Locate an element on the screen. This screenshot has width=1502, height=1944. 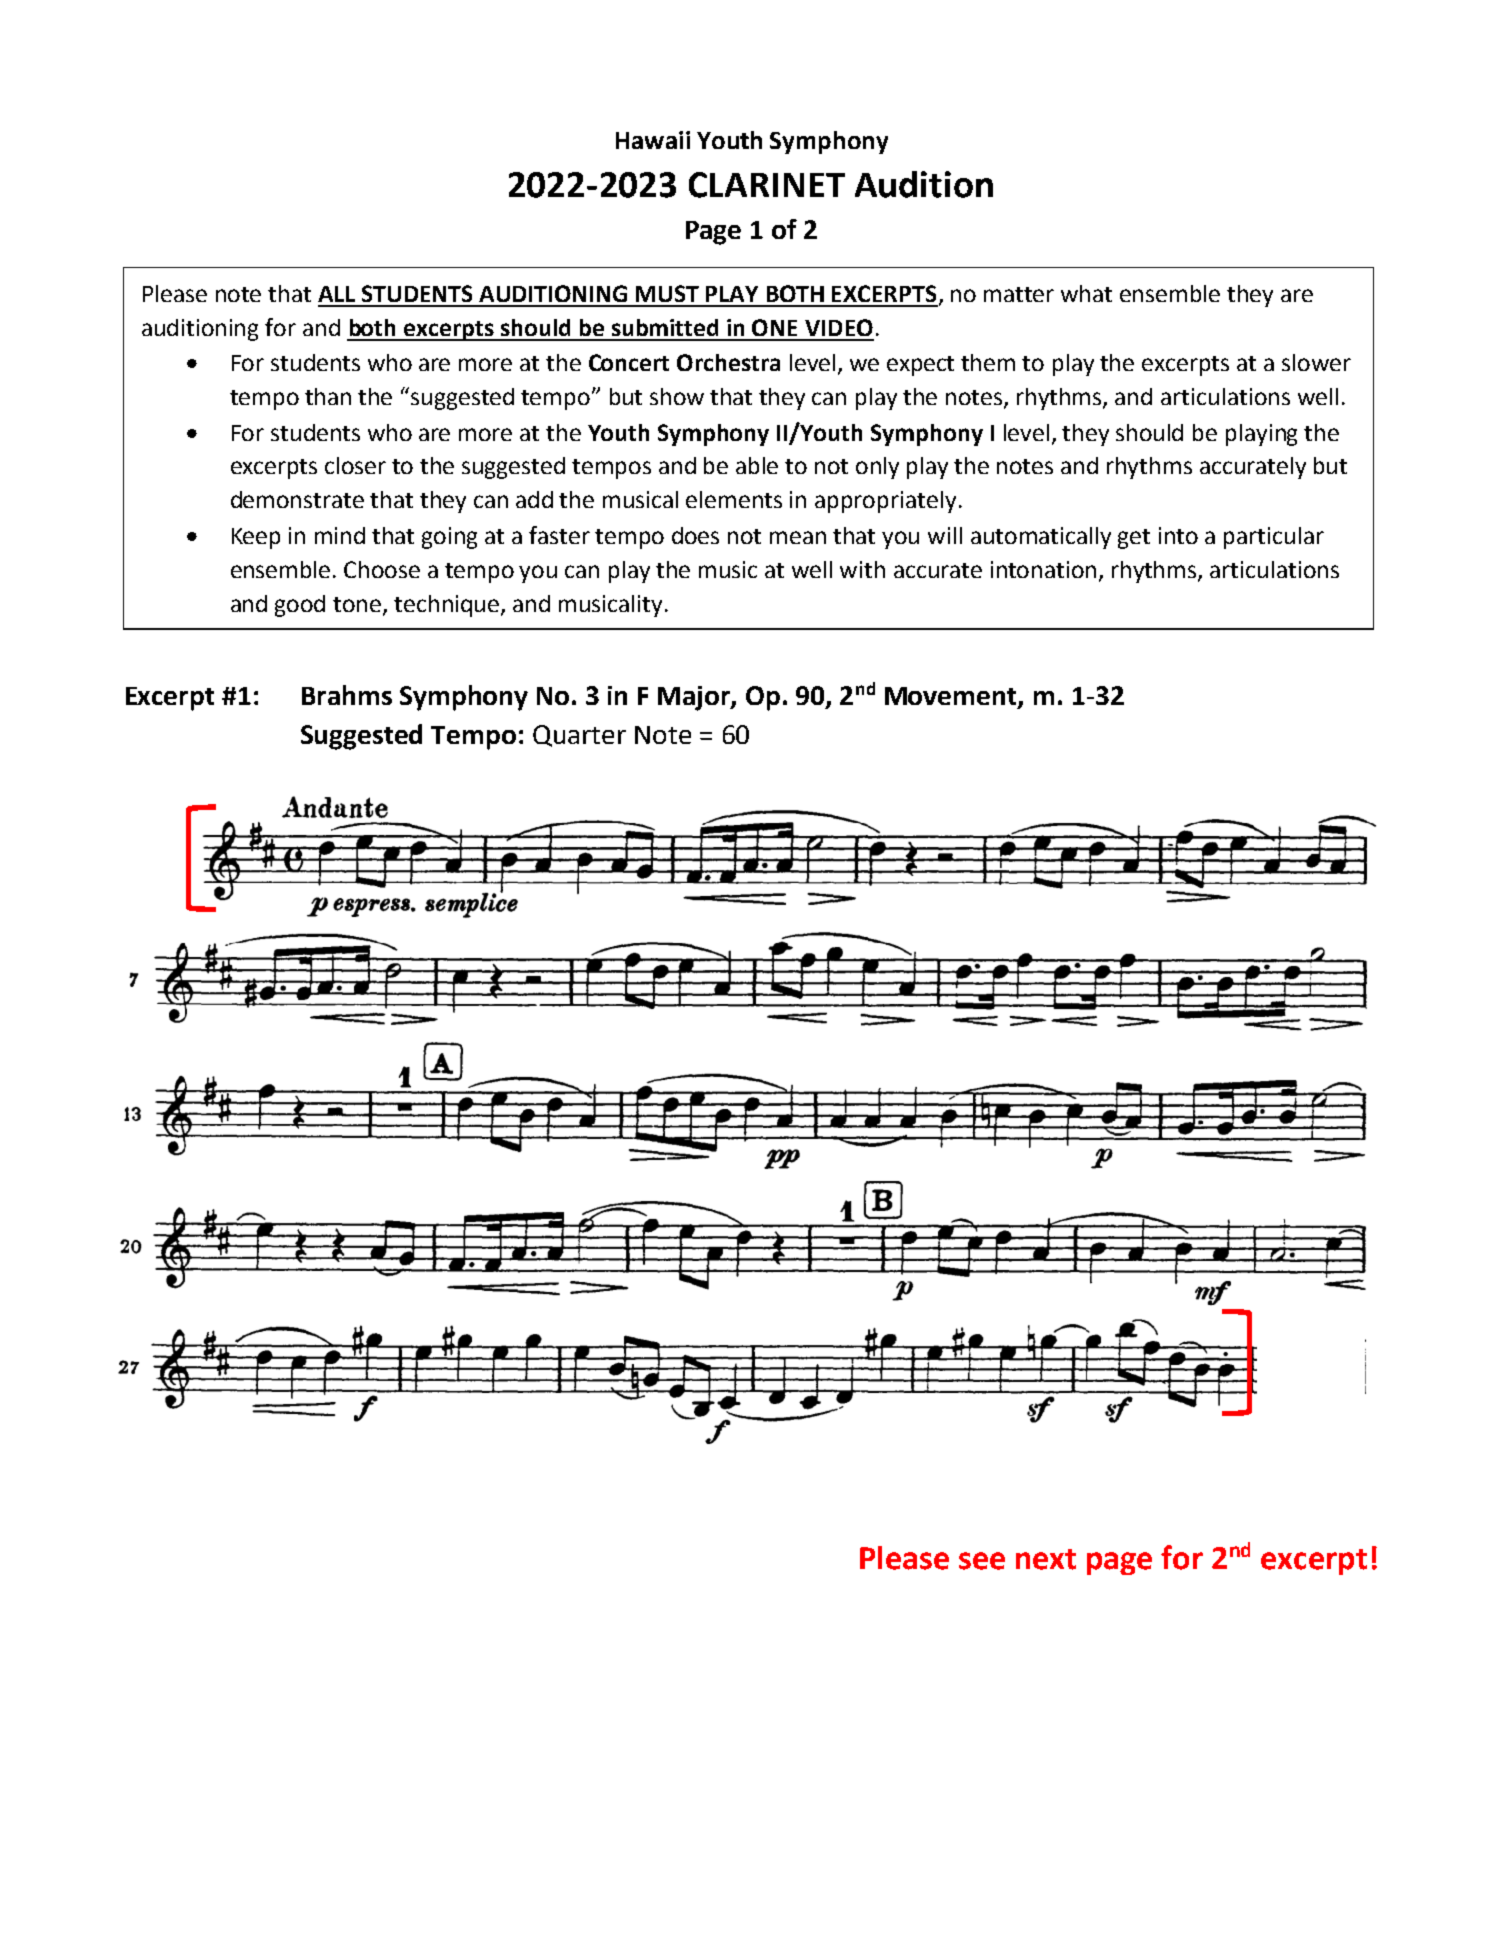
Hawaii is located at coordinates (653, 140).
